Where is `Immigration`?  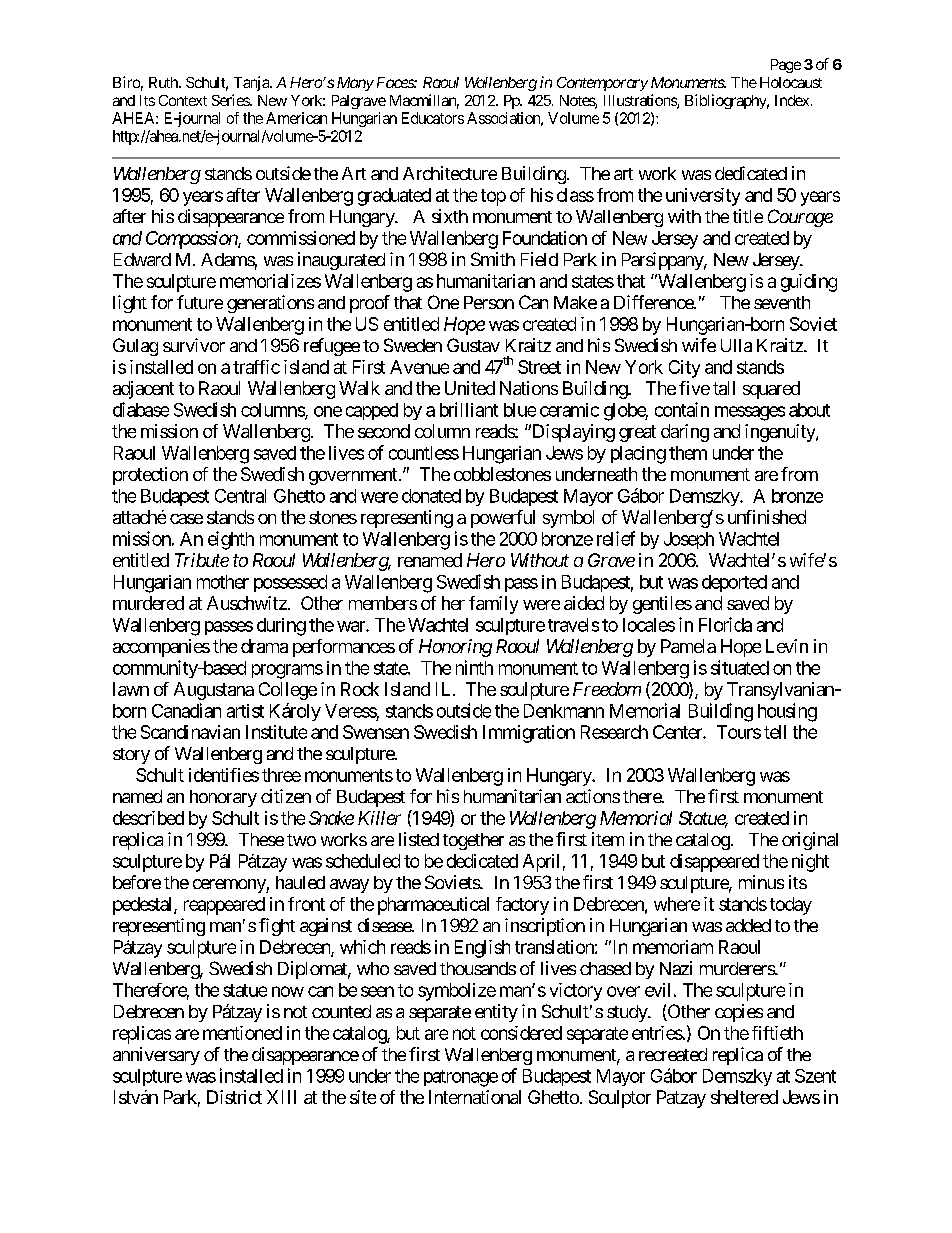 Immigration is located at coordinates (529, 734).
